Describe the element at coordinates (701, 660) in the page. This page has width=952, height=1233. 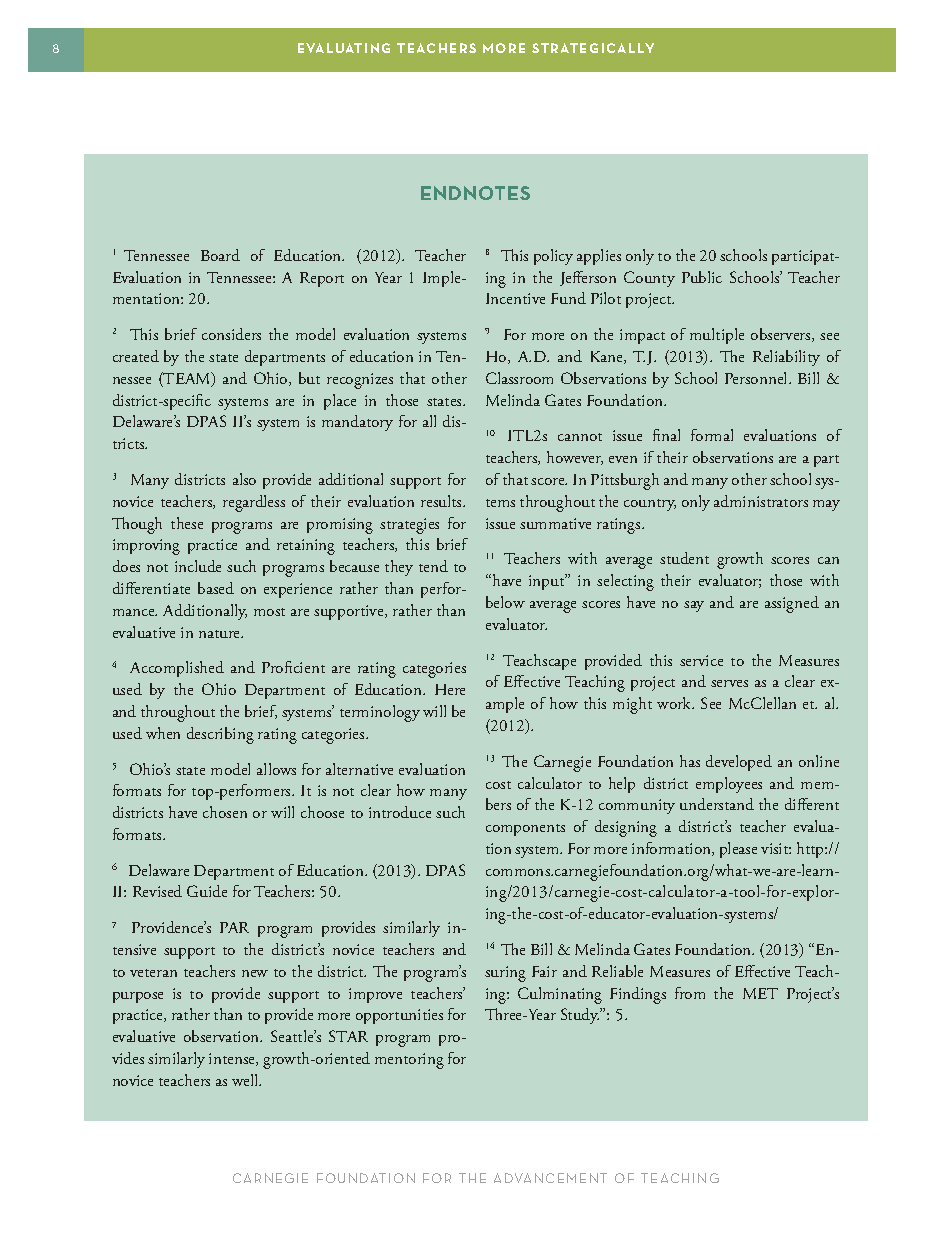
I see `service` at that location.
